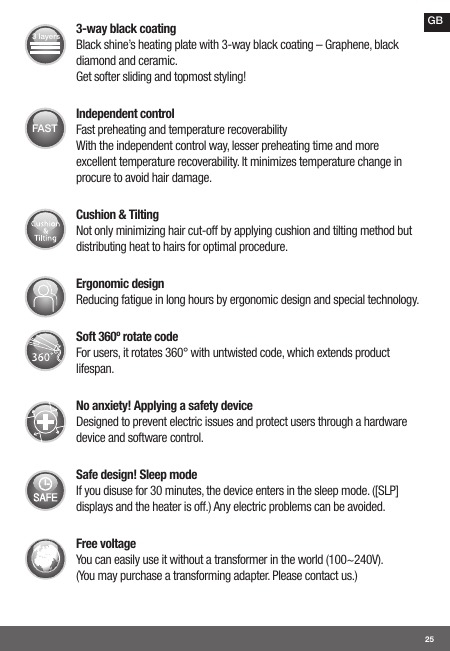 This screenshot has height=651, width=450. I want to click on easily, so click(127, 560).
